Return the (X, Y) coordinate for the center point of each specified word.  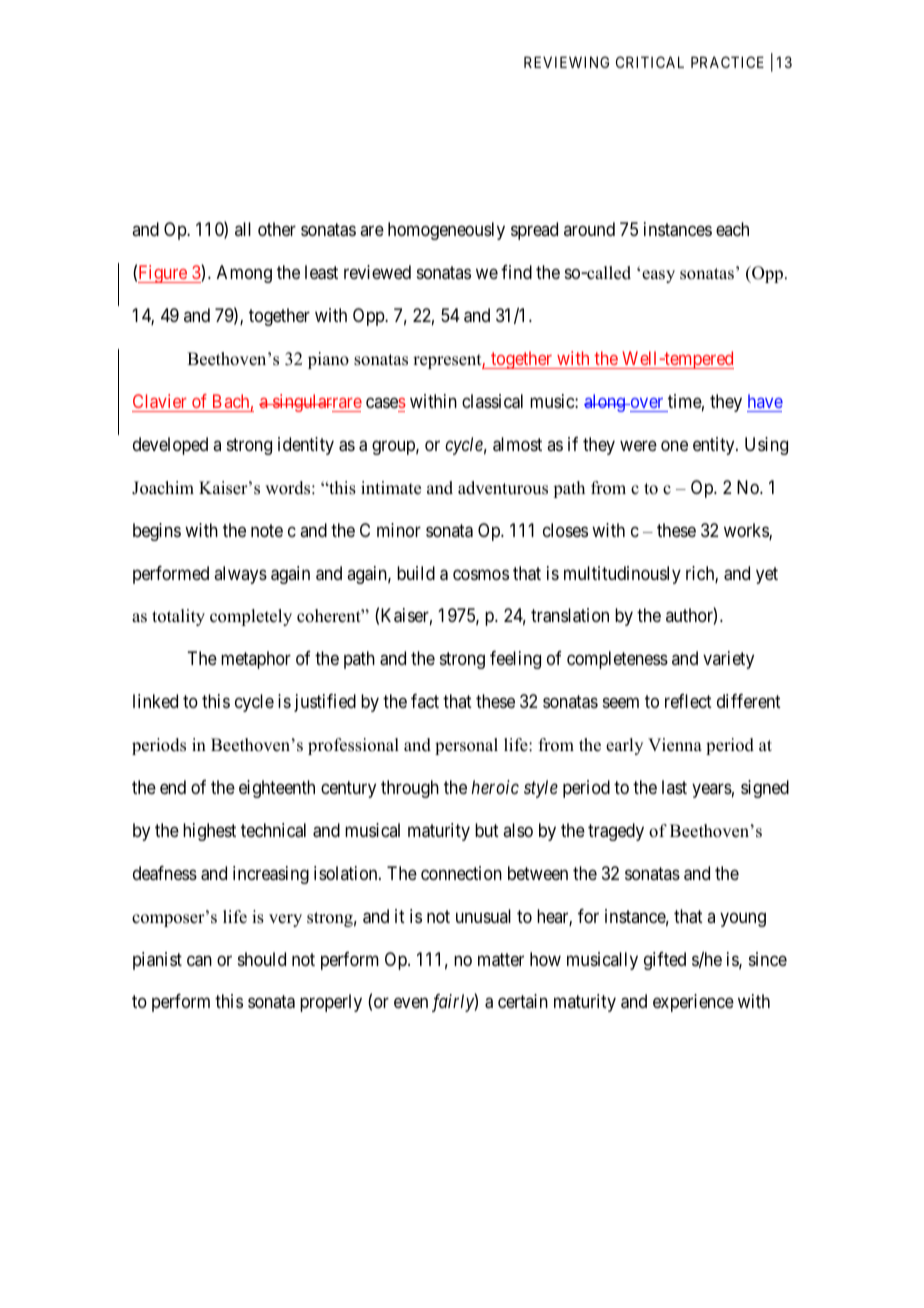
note (267, 530)
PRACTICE (727, 62)
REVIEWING (566, 62)
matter (501, 960)
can (199, 961)
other (277, 229)
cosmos (481, 574)
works (747, 531)
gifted (665, 961)
